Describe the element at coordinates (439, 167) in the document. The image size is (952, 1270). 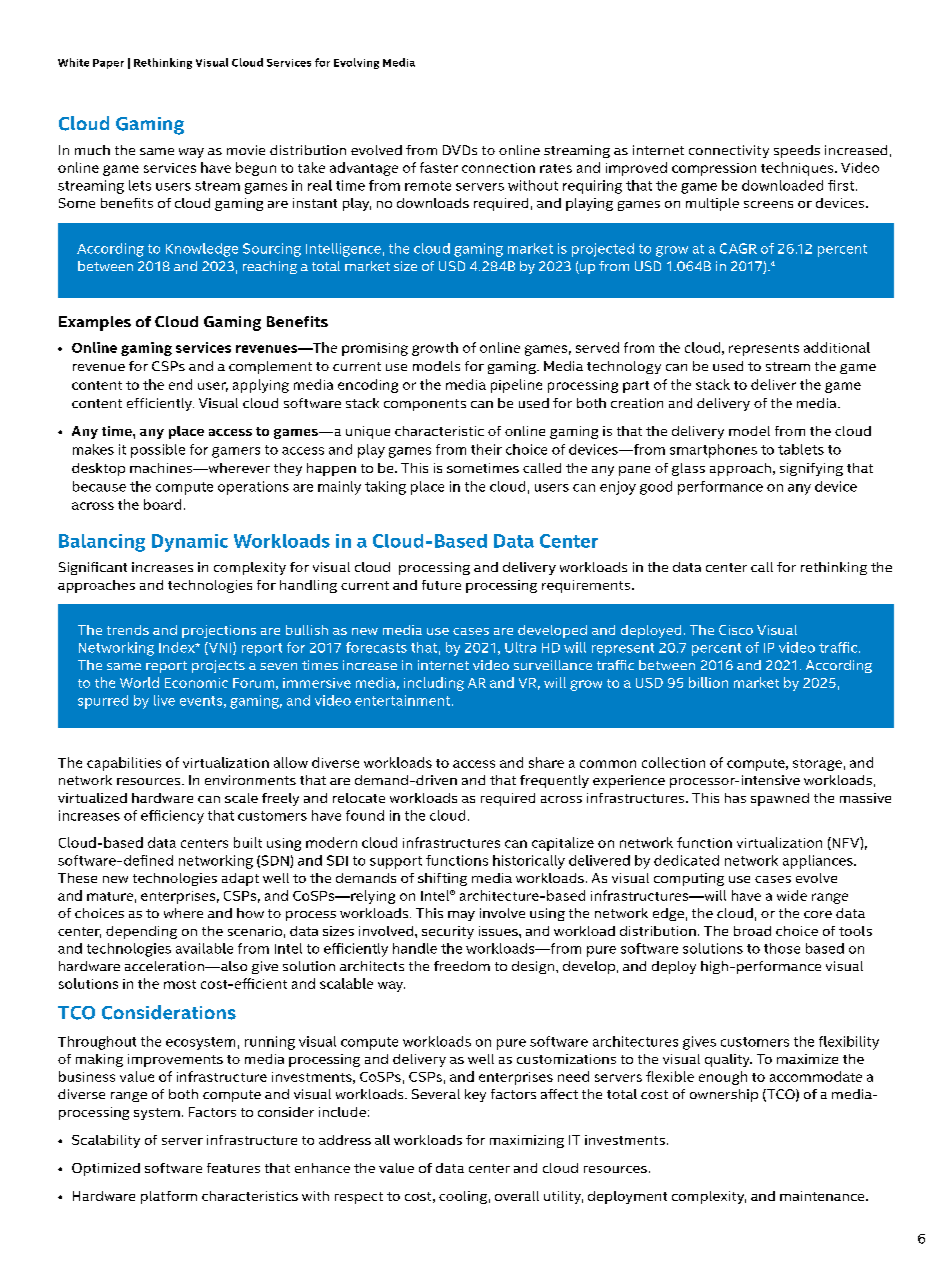
I see `faster` at that location.
